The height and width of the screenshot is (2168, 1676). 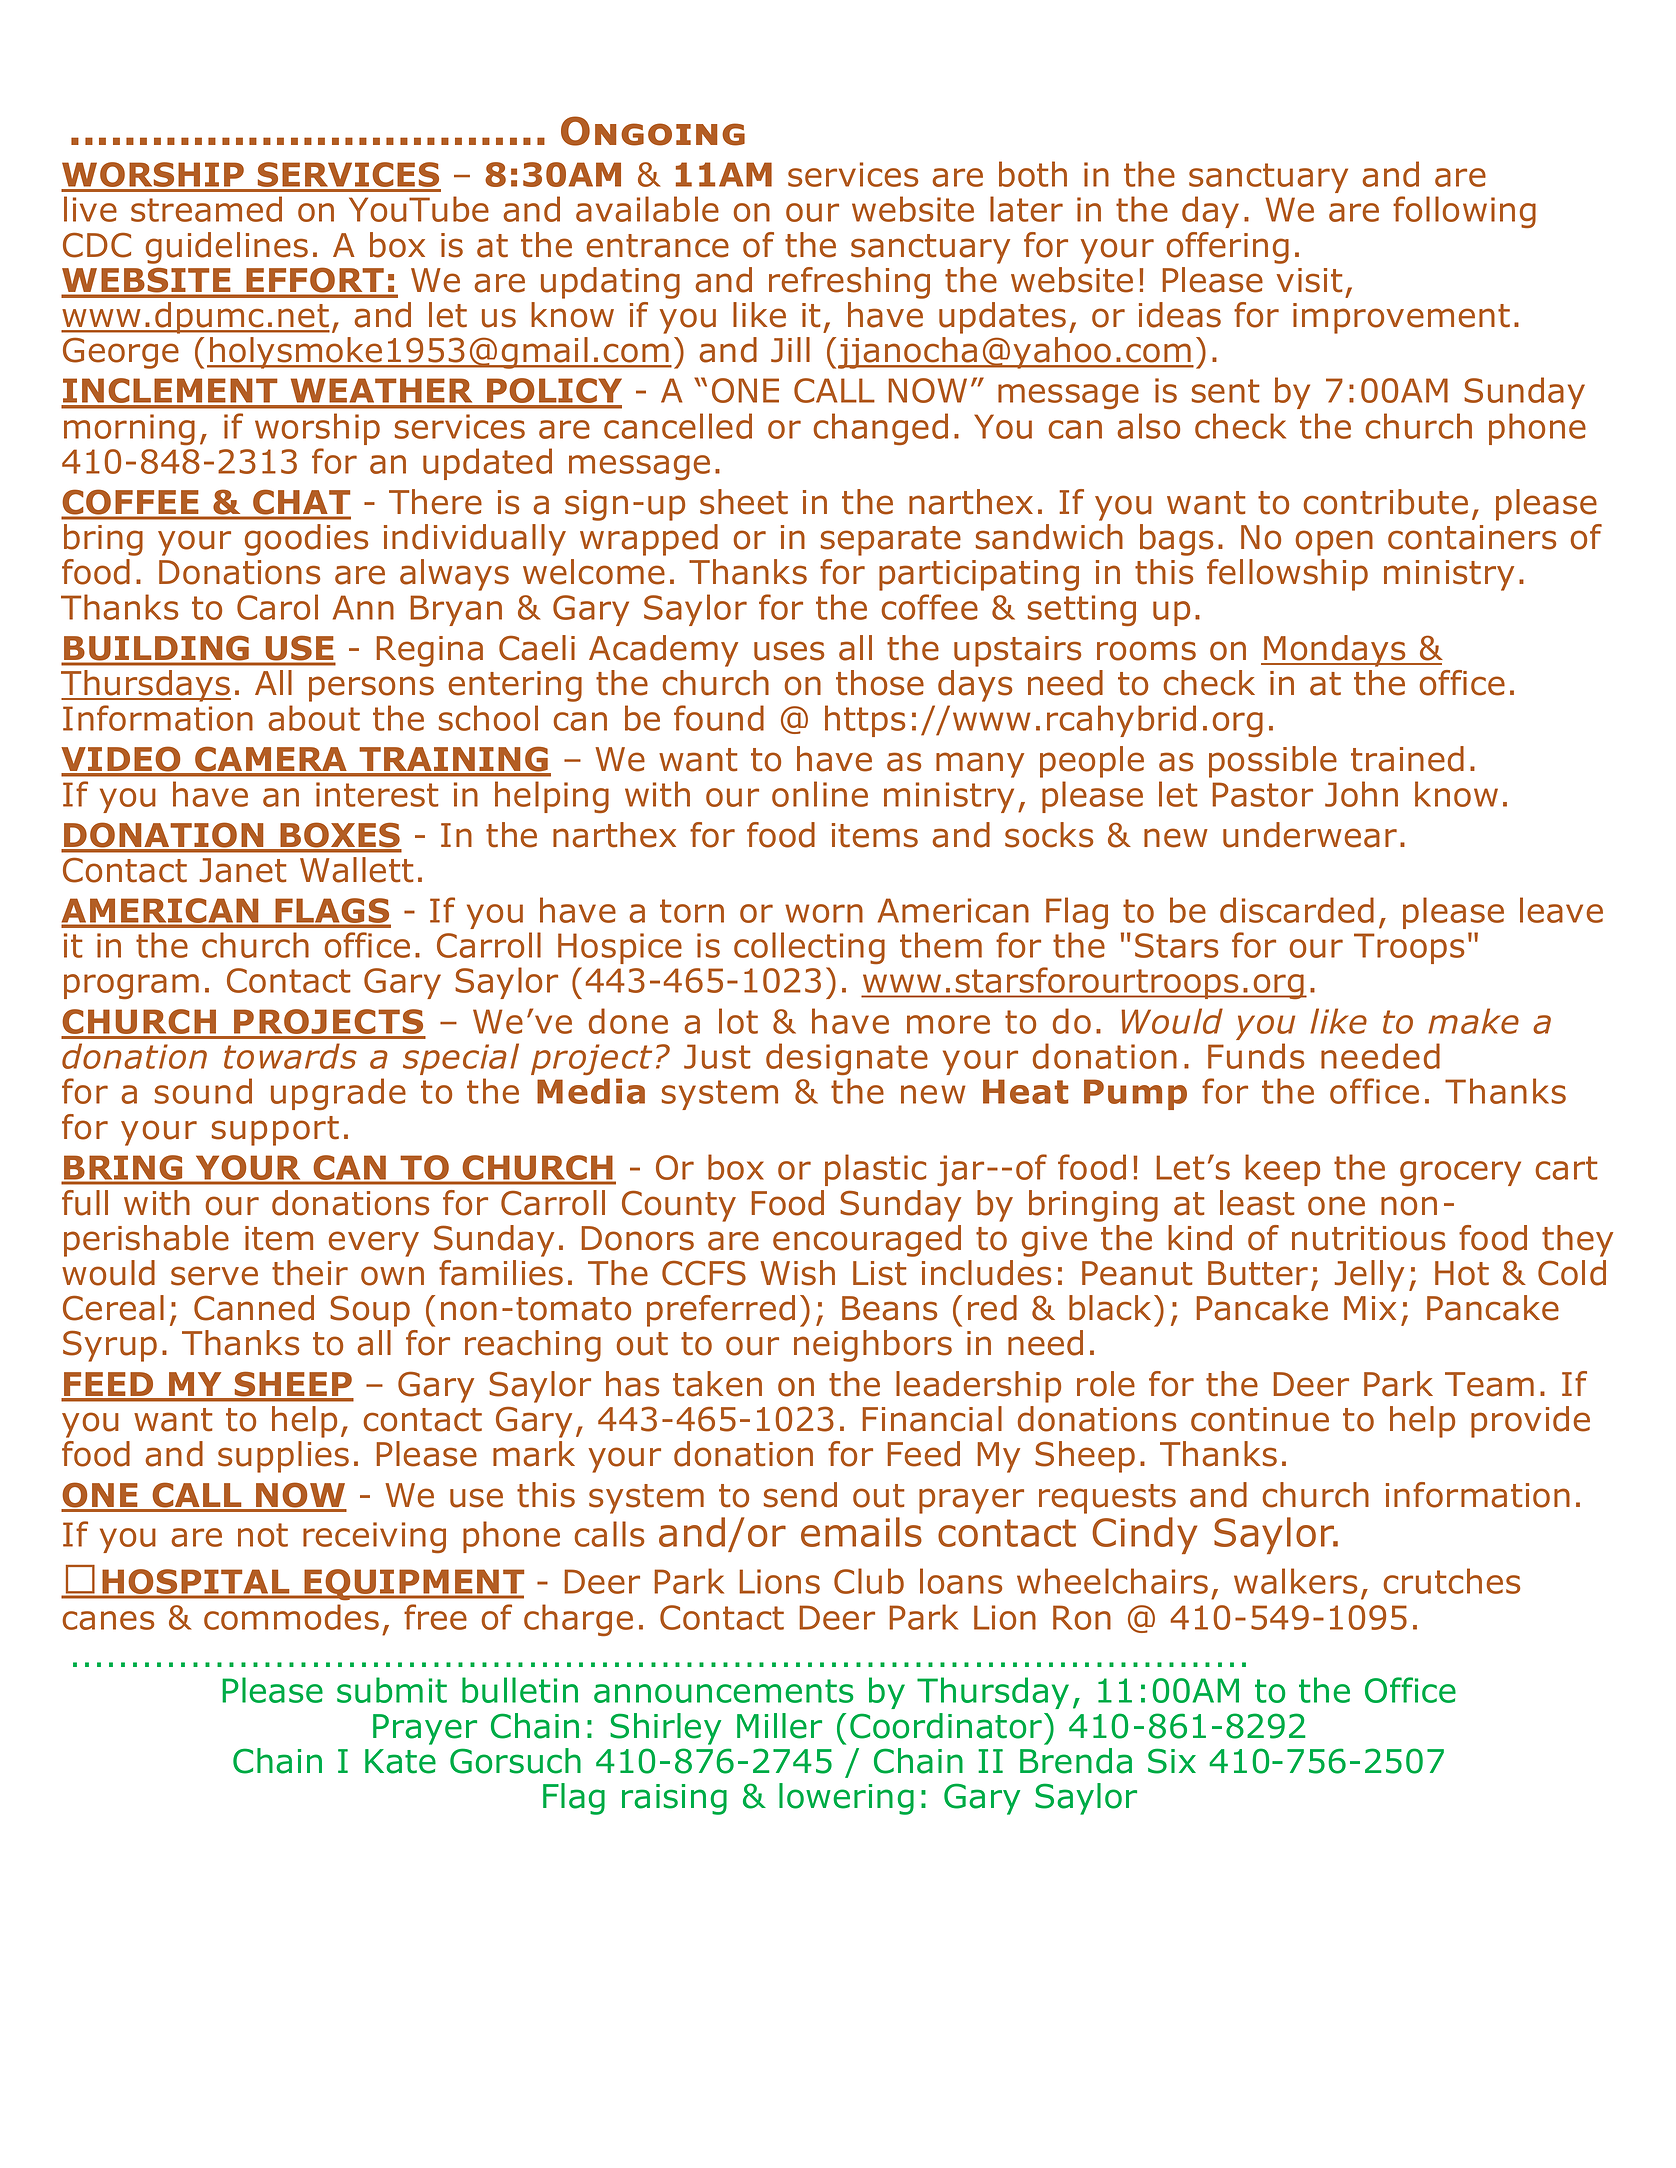 I want to click on program, so click(x=131, y=986).
